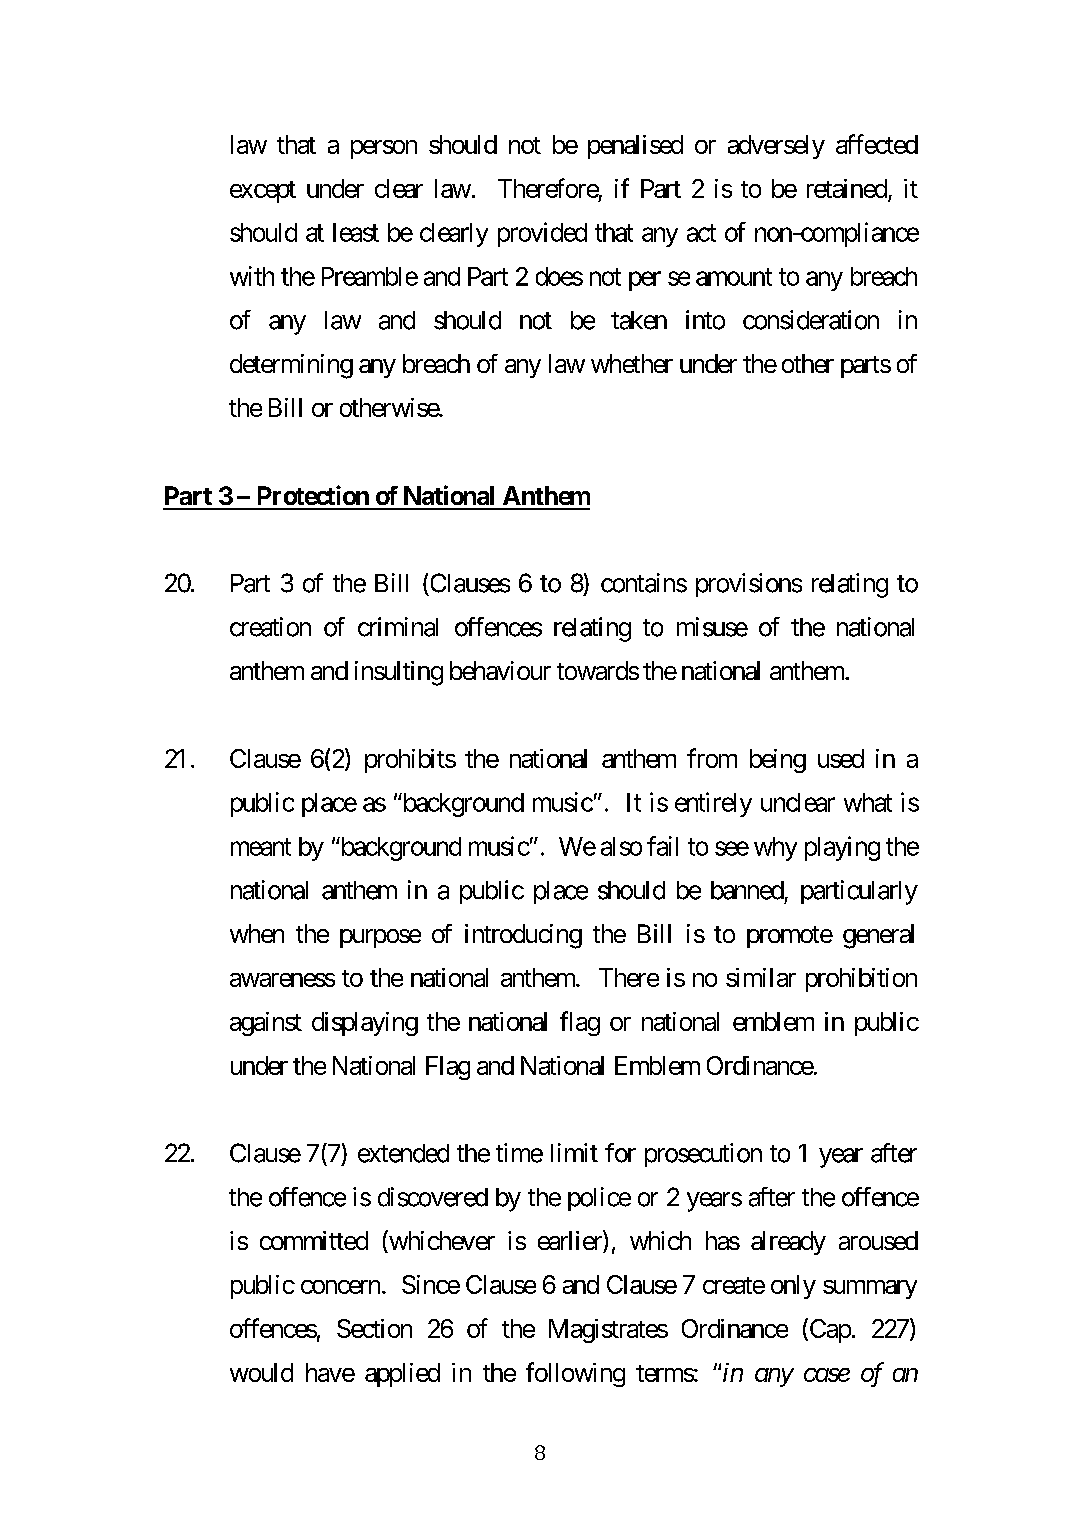 The width and height of the screenshot is (1080, 1529). What do you see at coordinates (270, 627) in the screenshot?
I see `creation` at bounding box center [270, 627].
